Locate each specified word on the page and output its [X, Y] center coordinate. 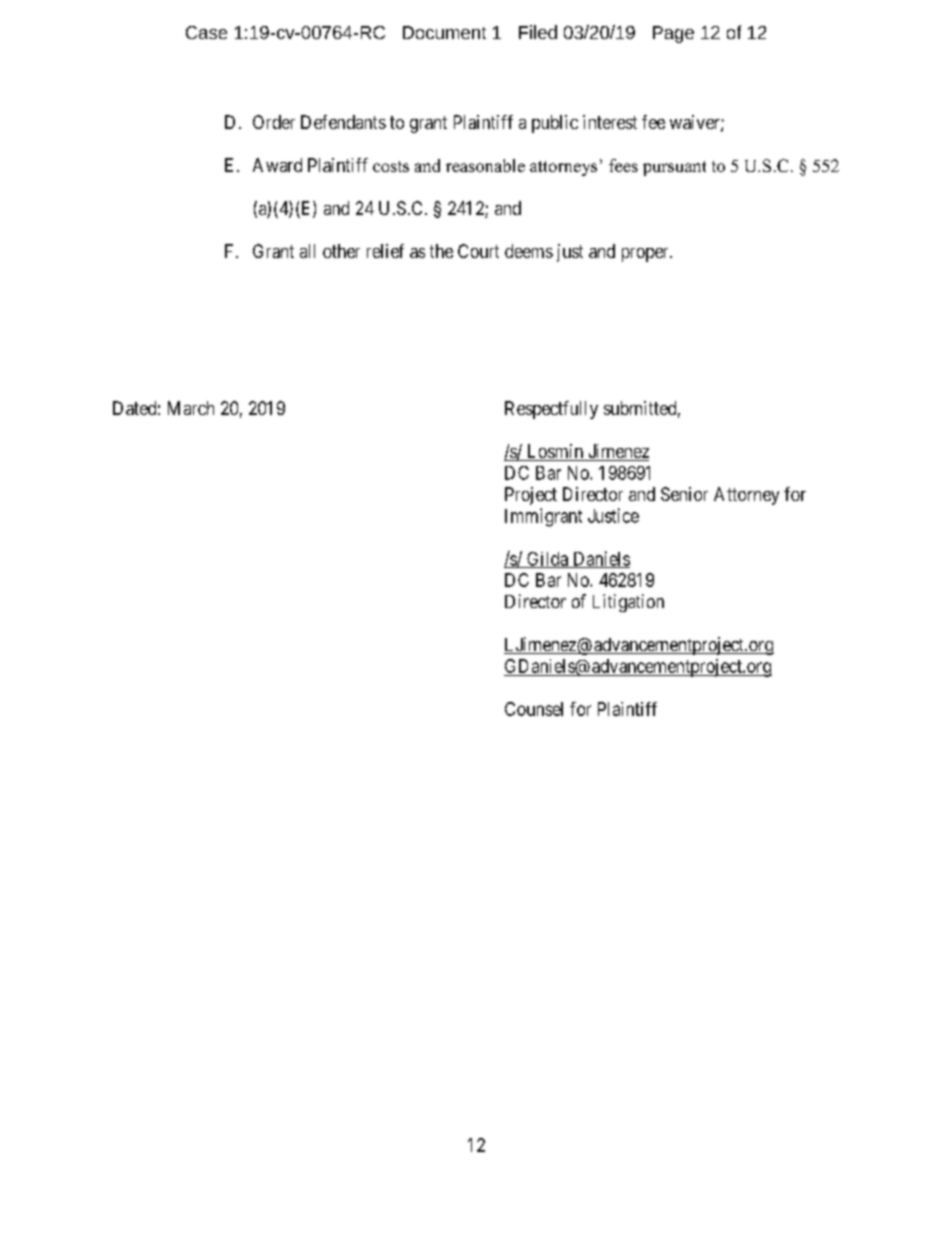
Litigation [628, 603]
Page [673, 34]
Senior [684, 494]
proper [646, 255]
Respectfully [551, 410]
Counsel [534, 709]
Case [206, 32]
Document [444, 32]
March [191, 408]
